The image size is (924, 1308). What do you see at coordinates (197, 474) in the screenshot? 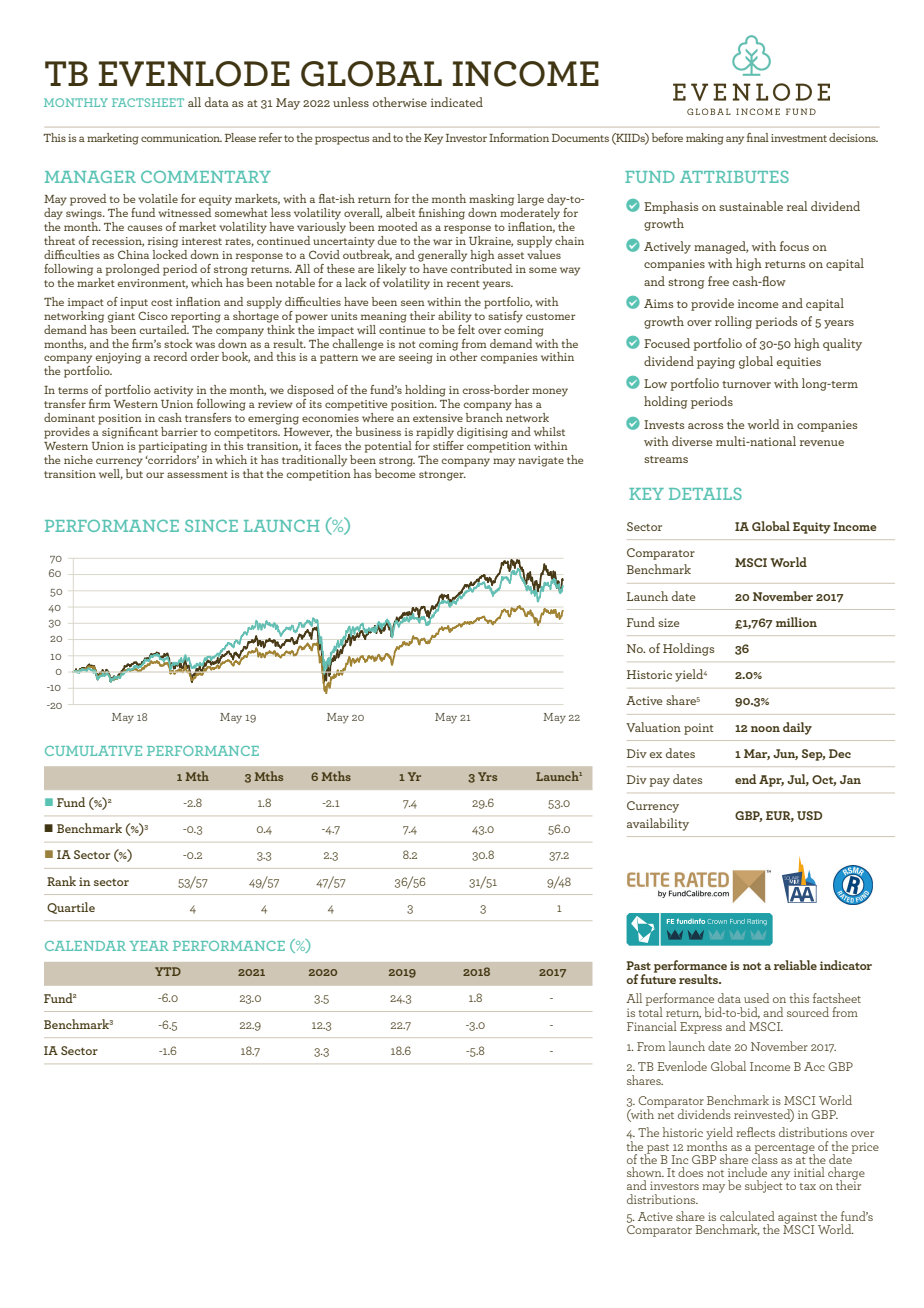
I see `assessment` at bounding box center [197, 474].
